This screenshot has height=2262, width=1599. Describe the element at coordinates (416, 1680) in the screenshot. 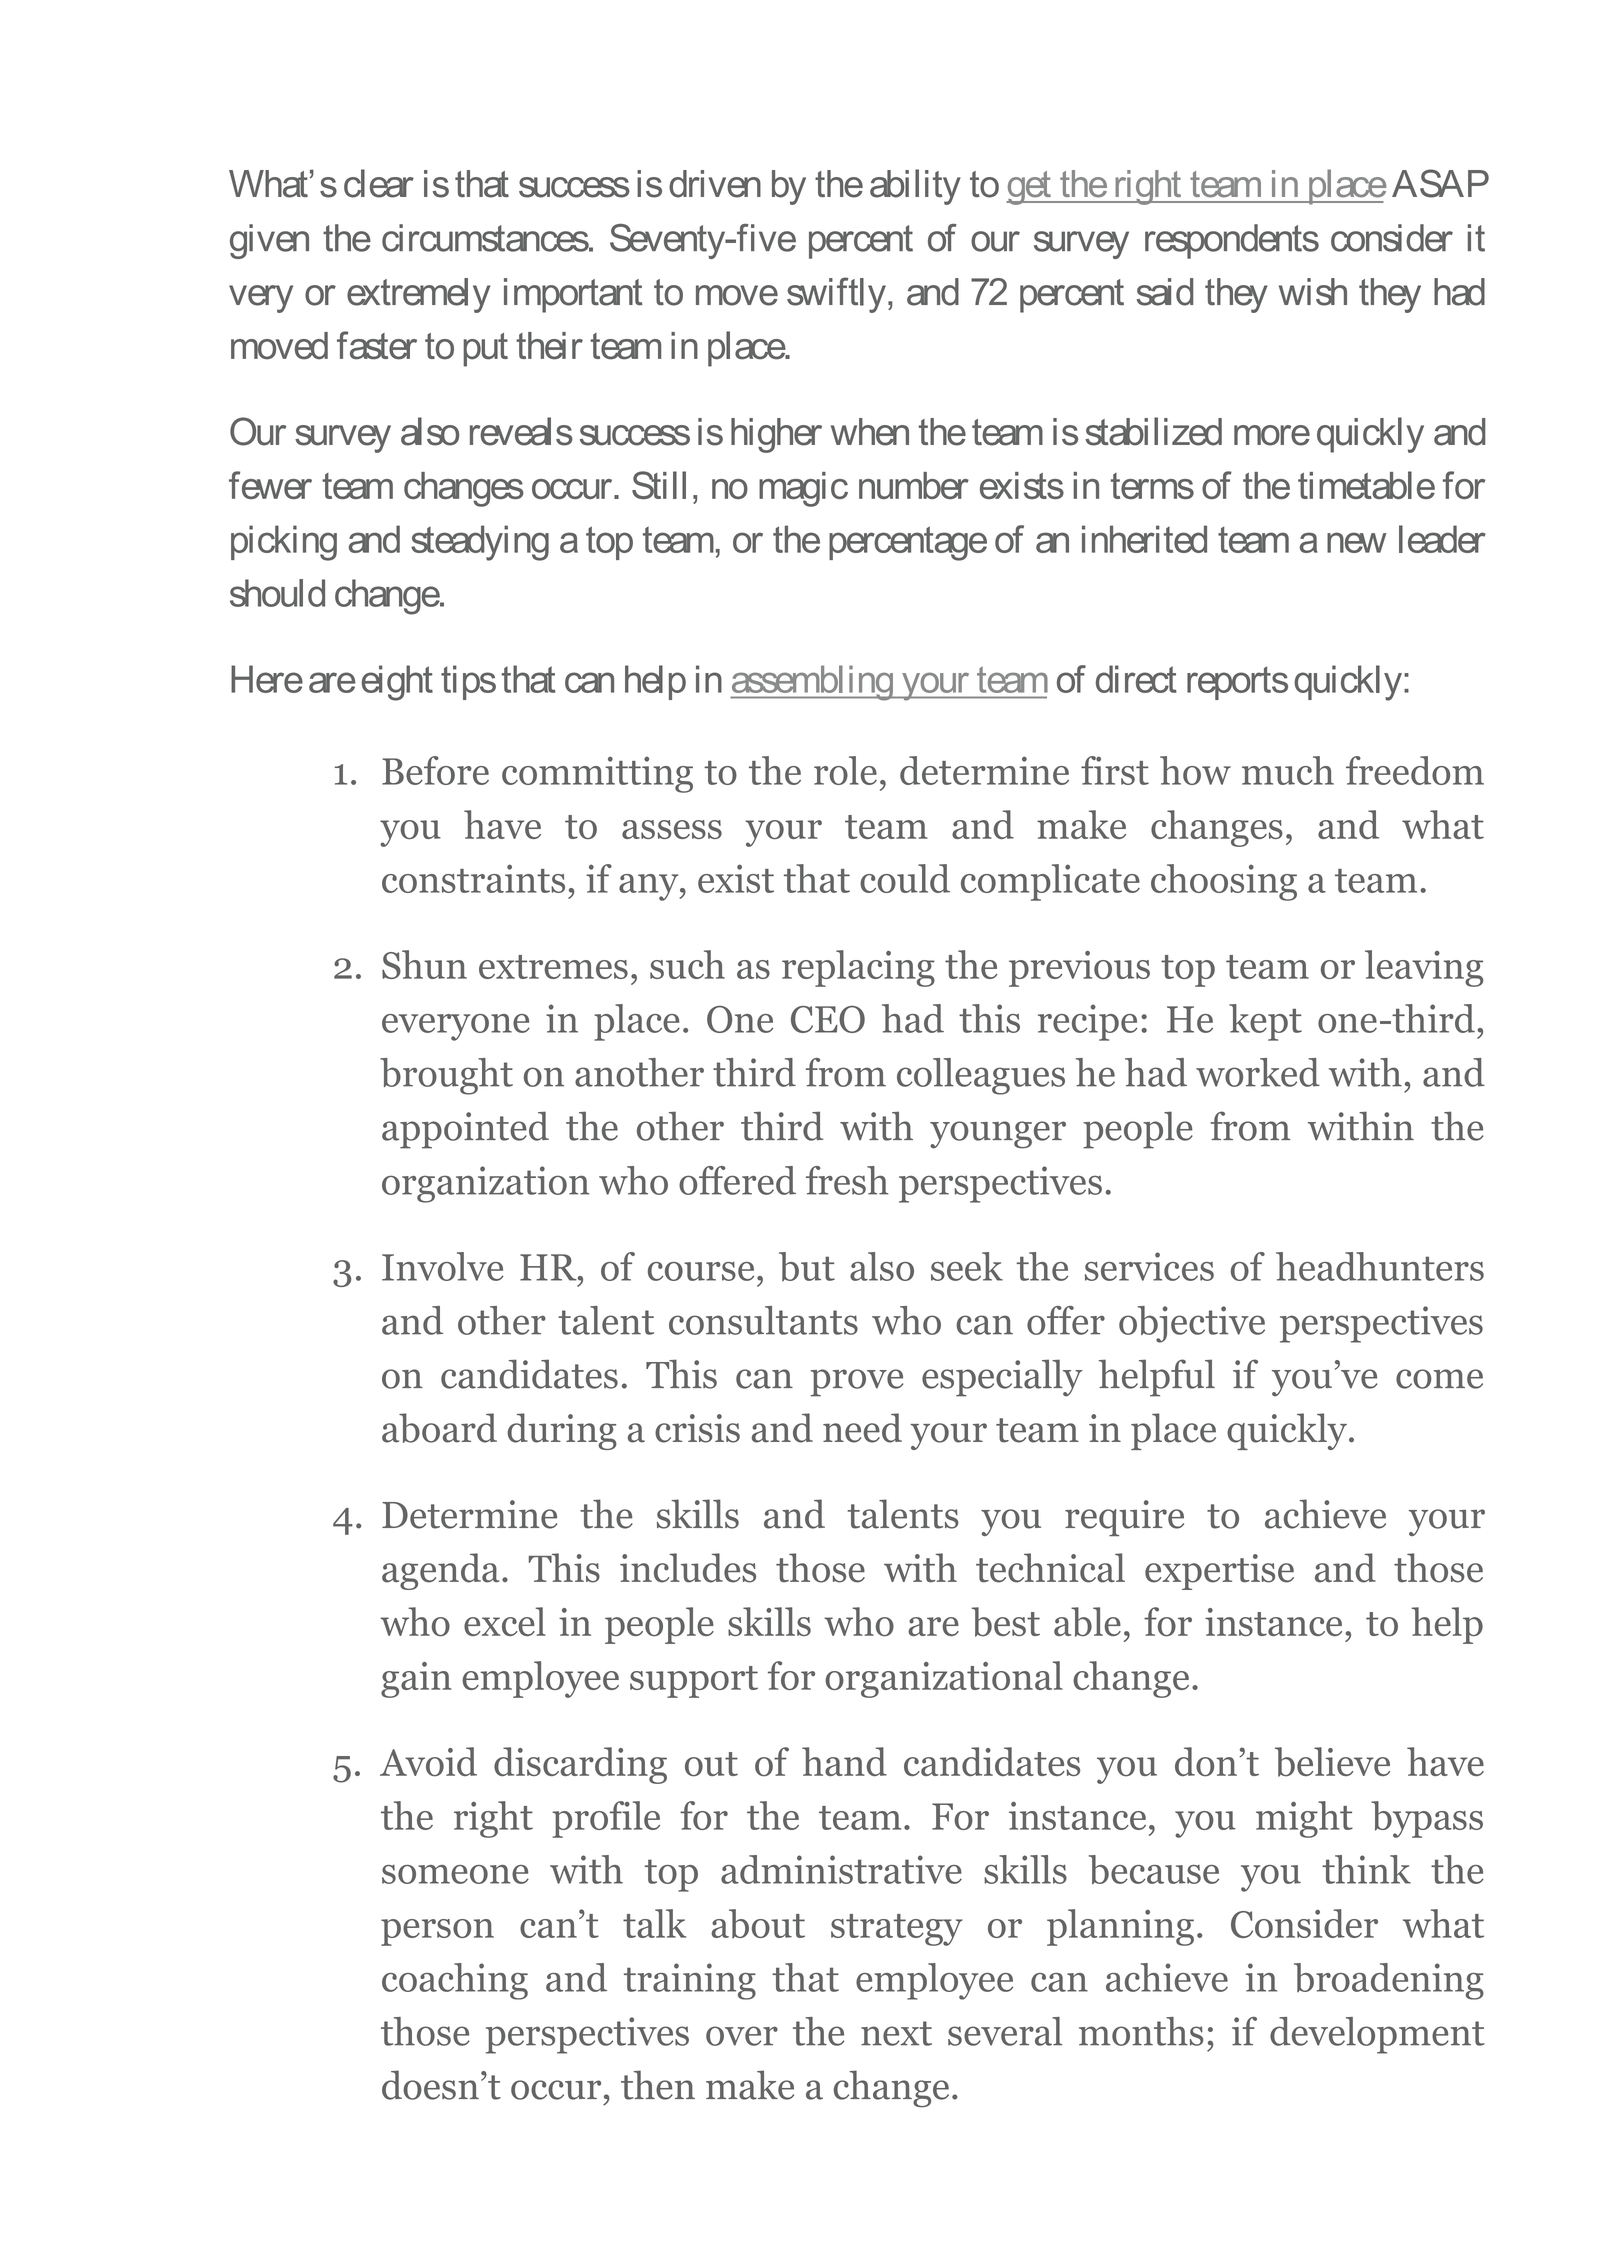

I see `gain` at that location.
